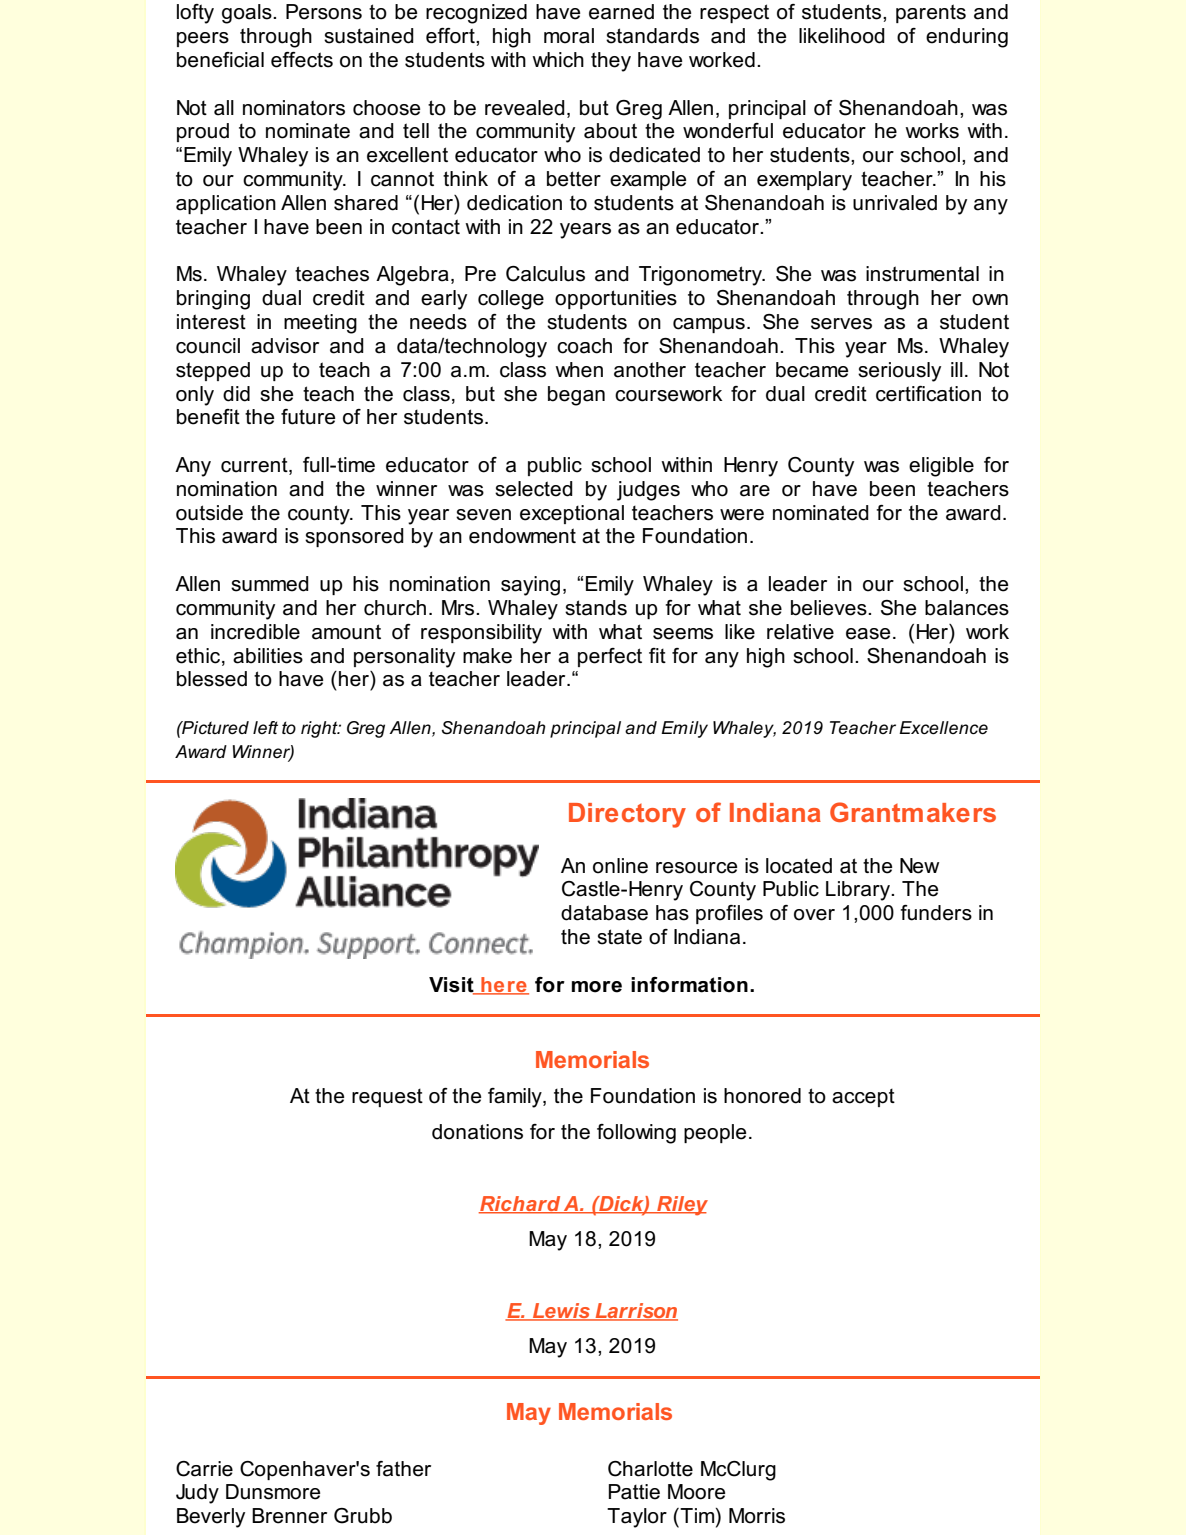  Describe the element at coordinates (289, 1516) in the screenshot. I see `Brenner` at that location.
